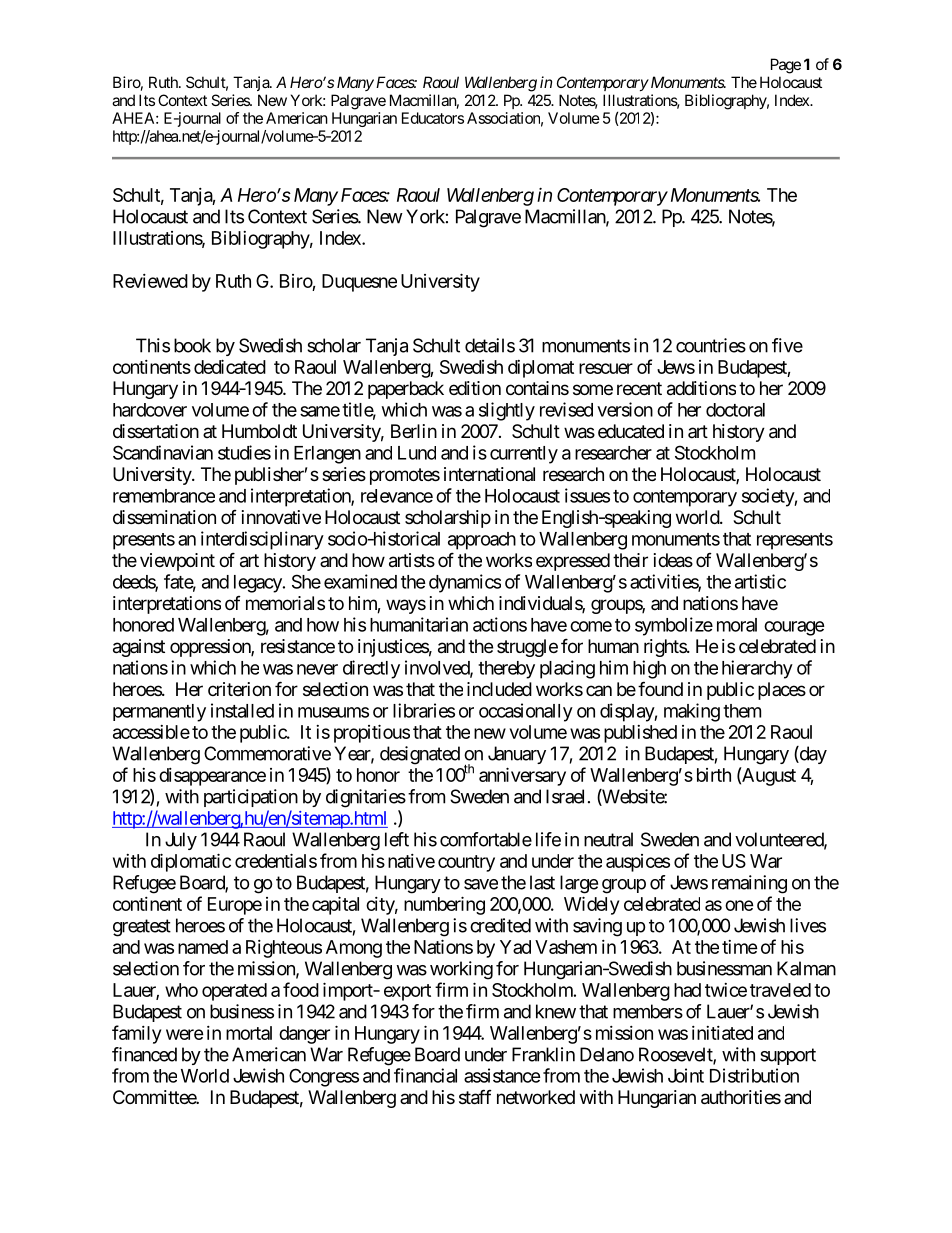  What do you see at coordinates (259, 431) in the document?
I see `Humboldt` at bounding box center [259, 431].
